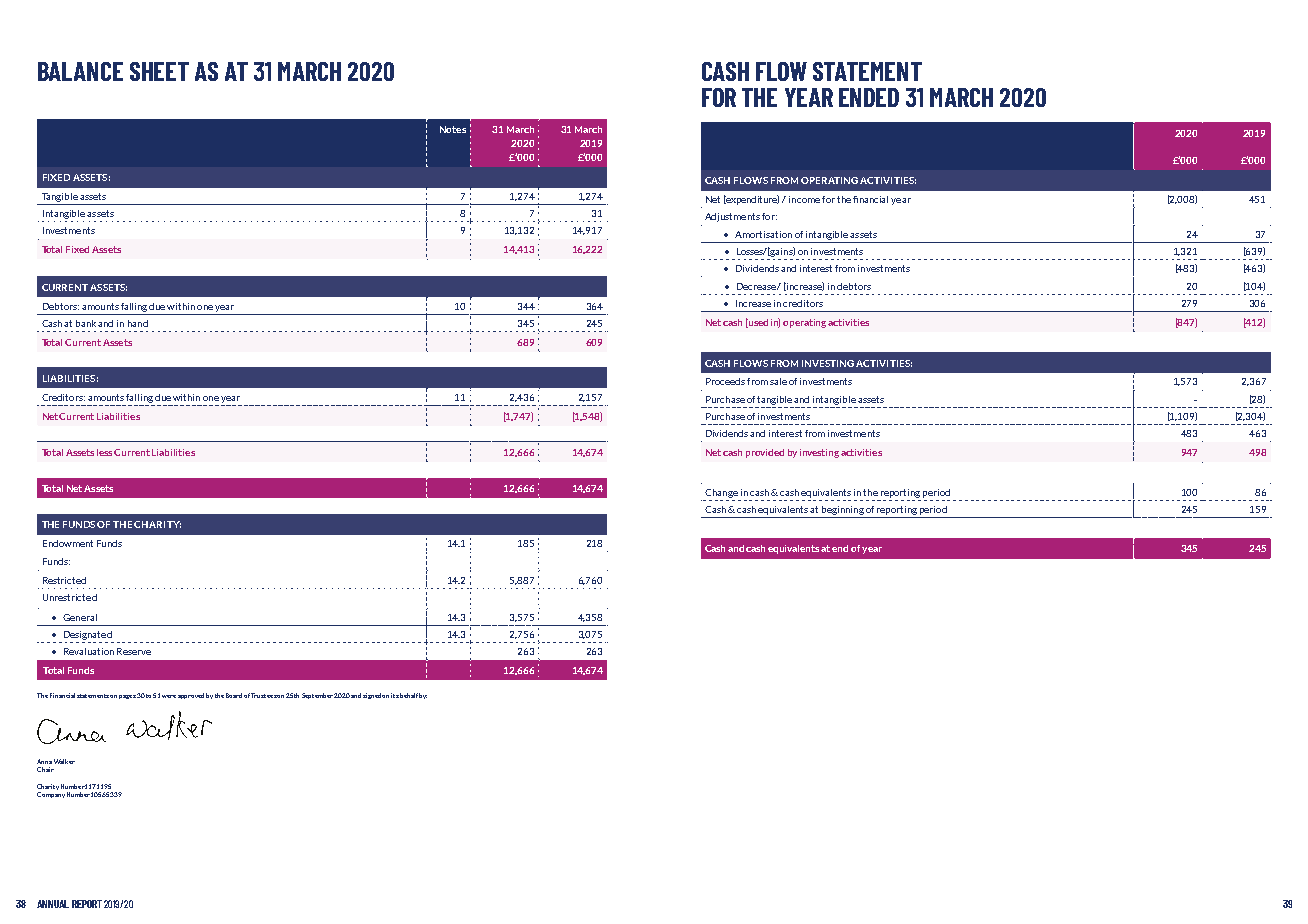  What do you see at coordinates (68, 543) in the document?
I see `Endowment` at bounding box center [68, 543].
